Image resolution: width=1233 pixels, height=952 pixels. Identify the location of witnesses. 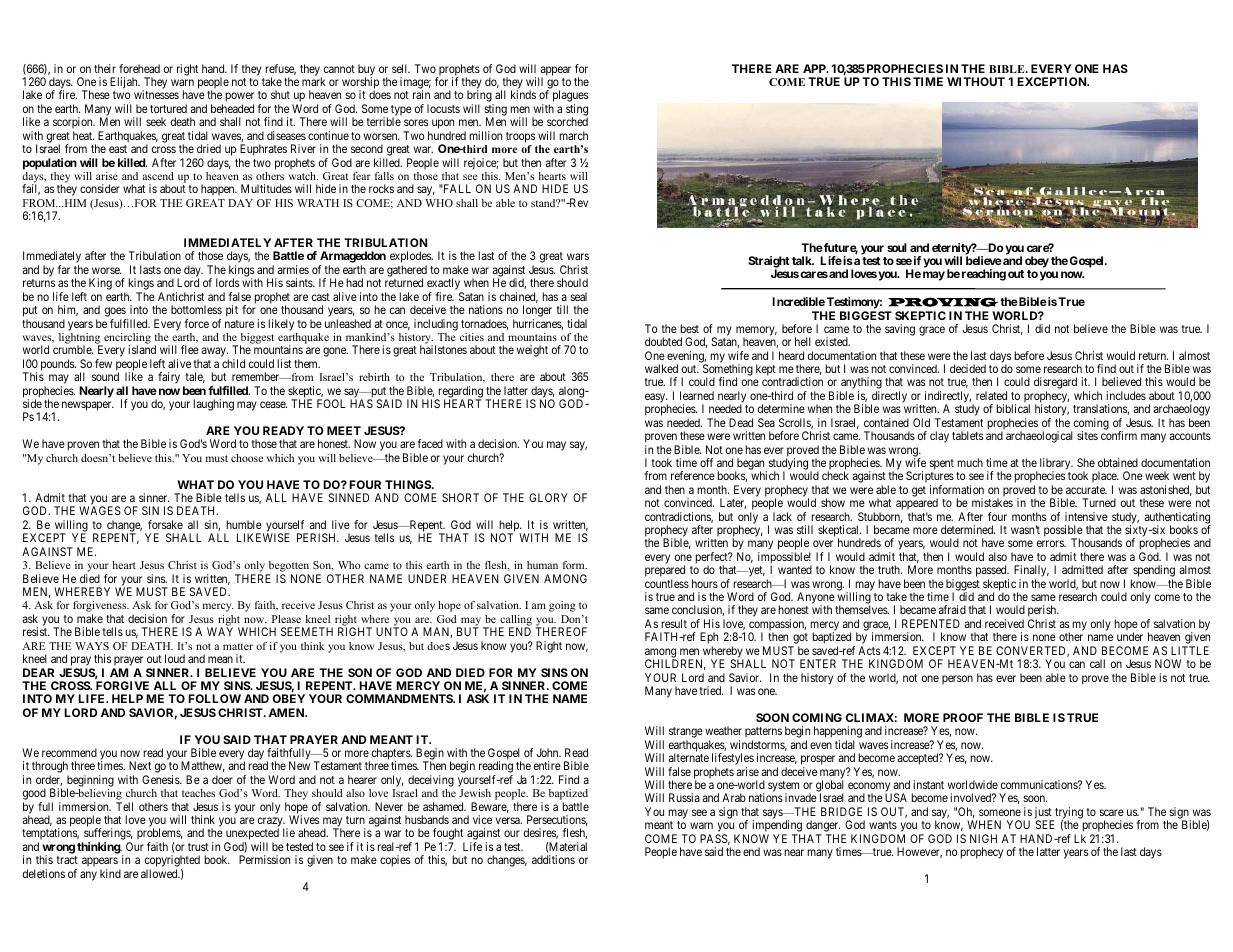
(156, 94).
